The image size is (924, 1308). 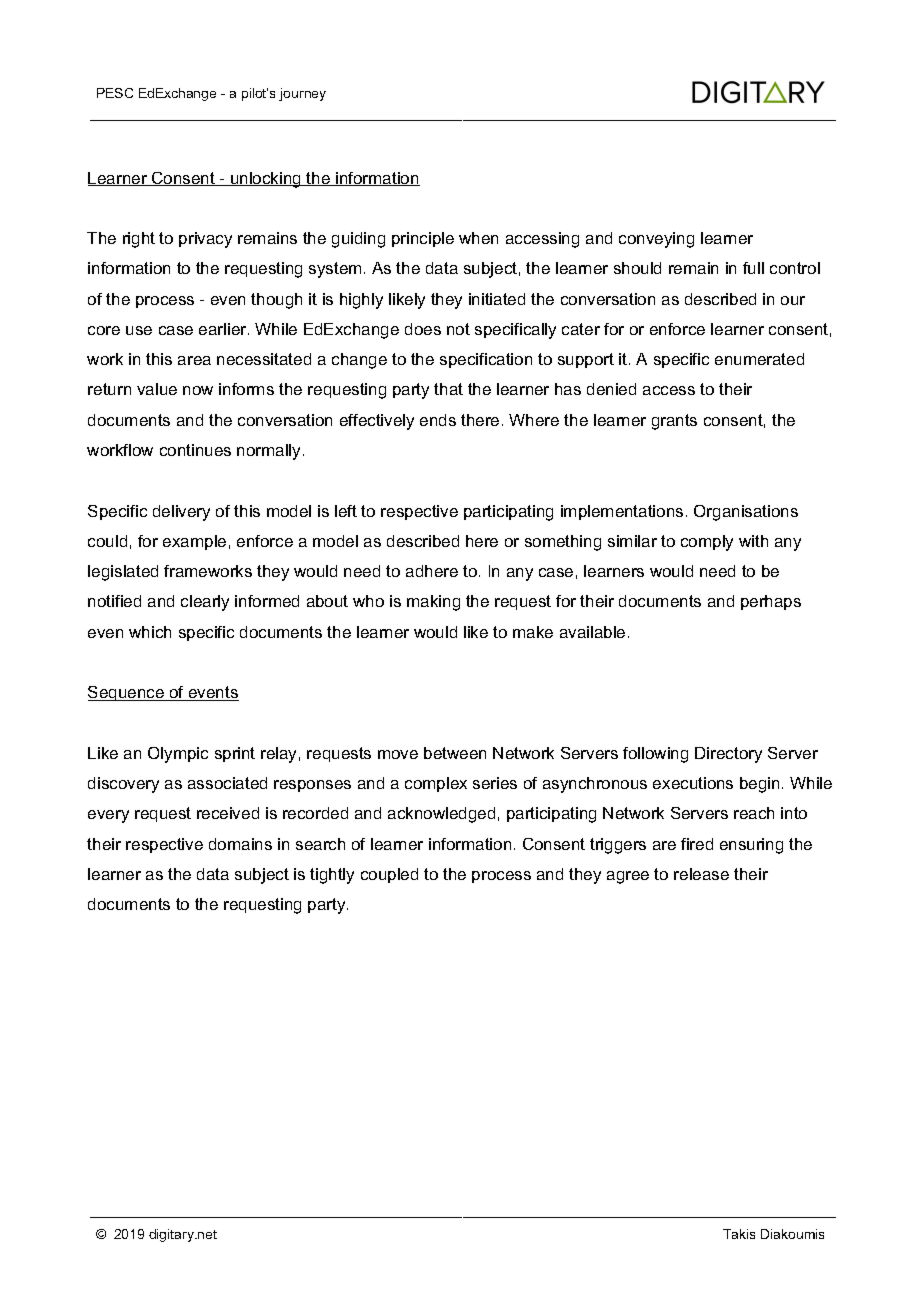 What do you see at coordinates (240, 844) in the screenshot?
I see `domains` at bounding box center [240, 844].
